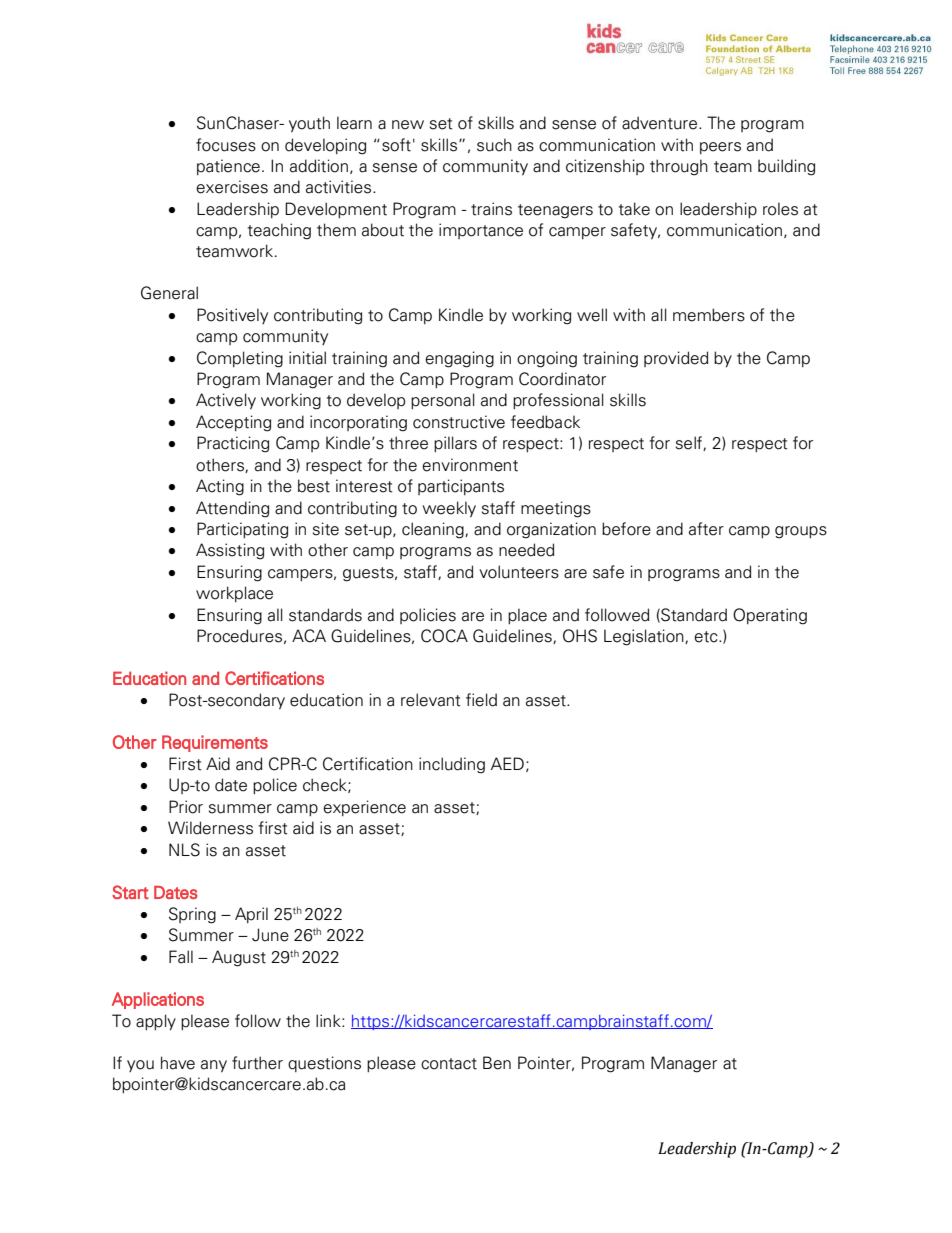 The height and width of the screenshot is (1233, 952). I want to click on peers, so click(720, 148).
